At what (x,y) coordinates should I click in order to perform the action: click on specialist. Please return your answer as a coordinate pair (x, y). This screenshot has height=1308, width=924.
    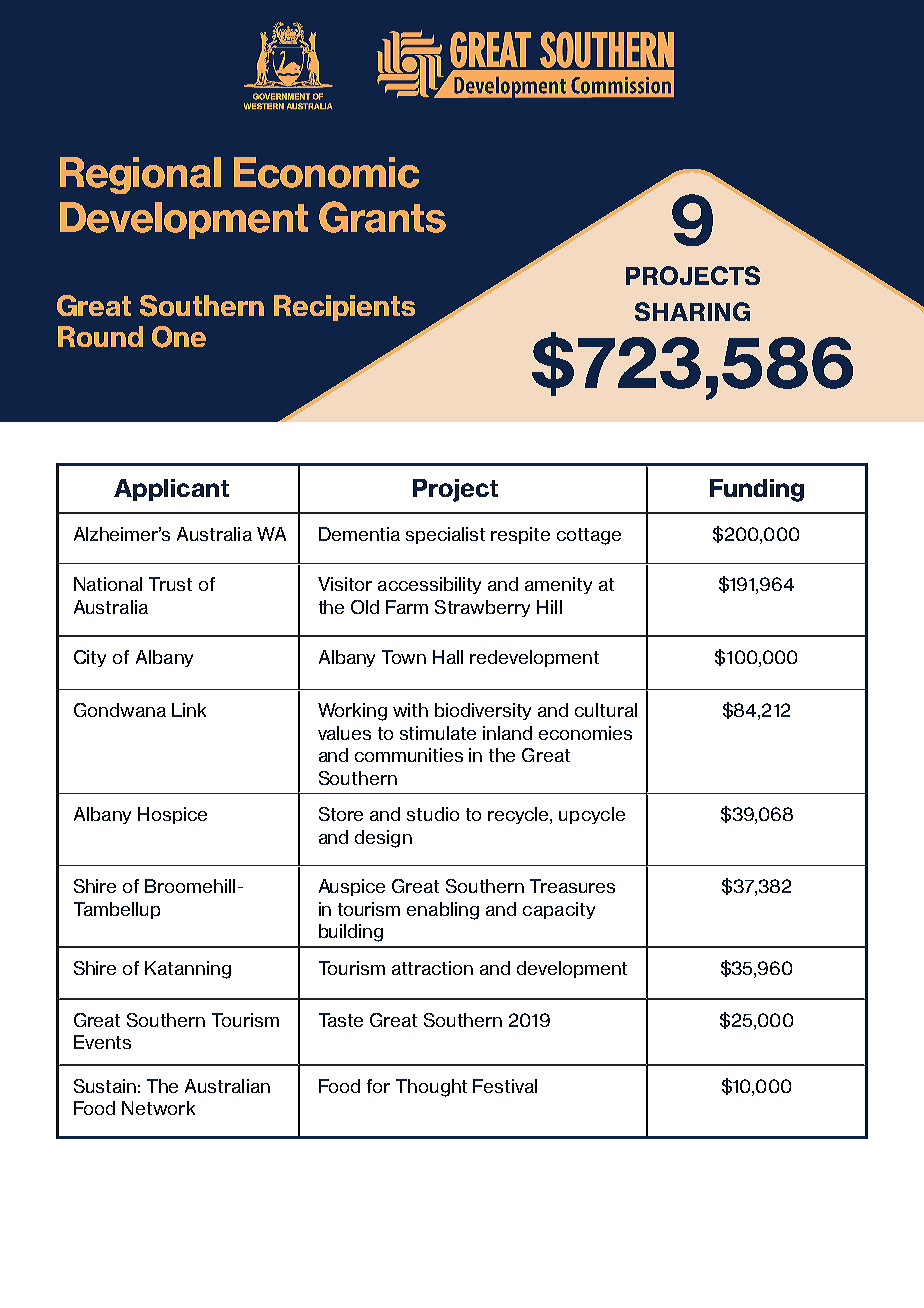
    Looking at the image, I should click on (445, 535).
